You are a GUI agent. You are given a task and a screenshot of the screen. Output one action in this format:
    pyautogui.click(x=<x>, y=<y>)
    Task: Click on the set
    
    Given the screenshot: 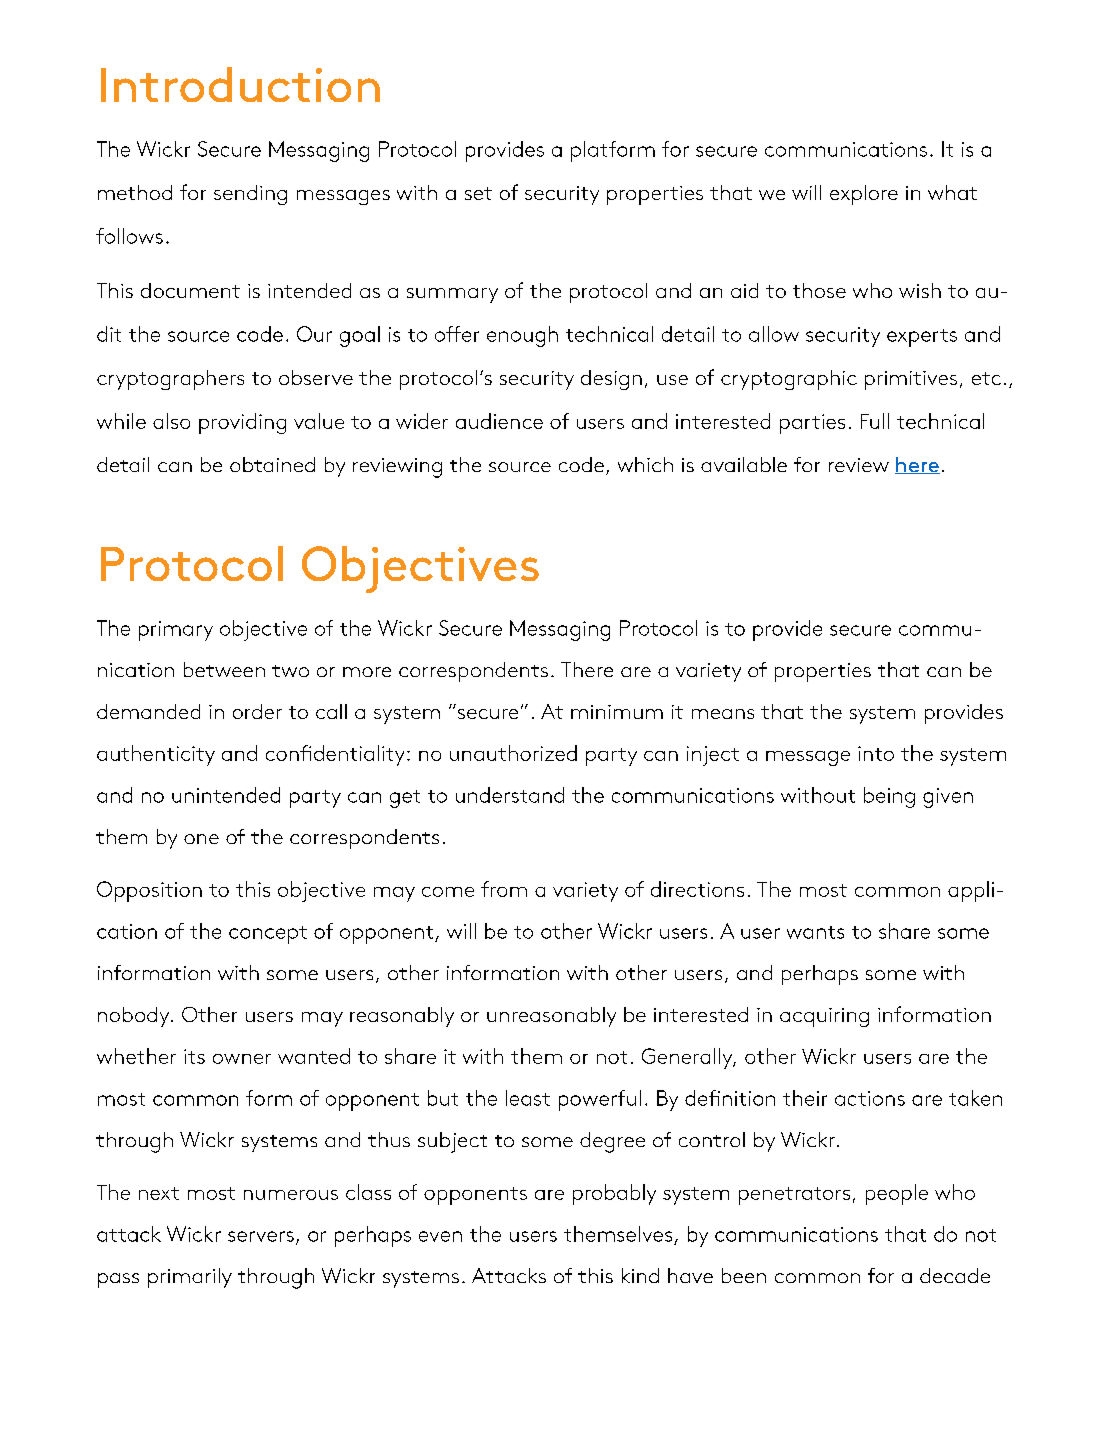 What is the action you would take?
    pyautogui.click(x=478, y=193)
